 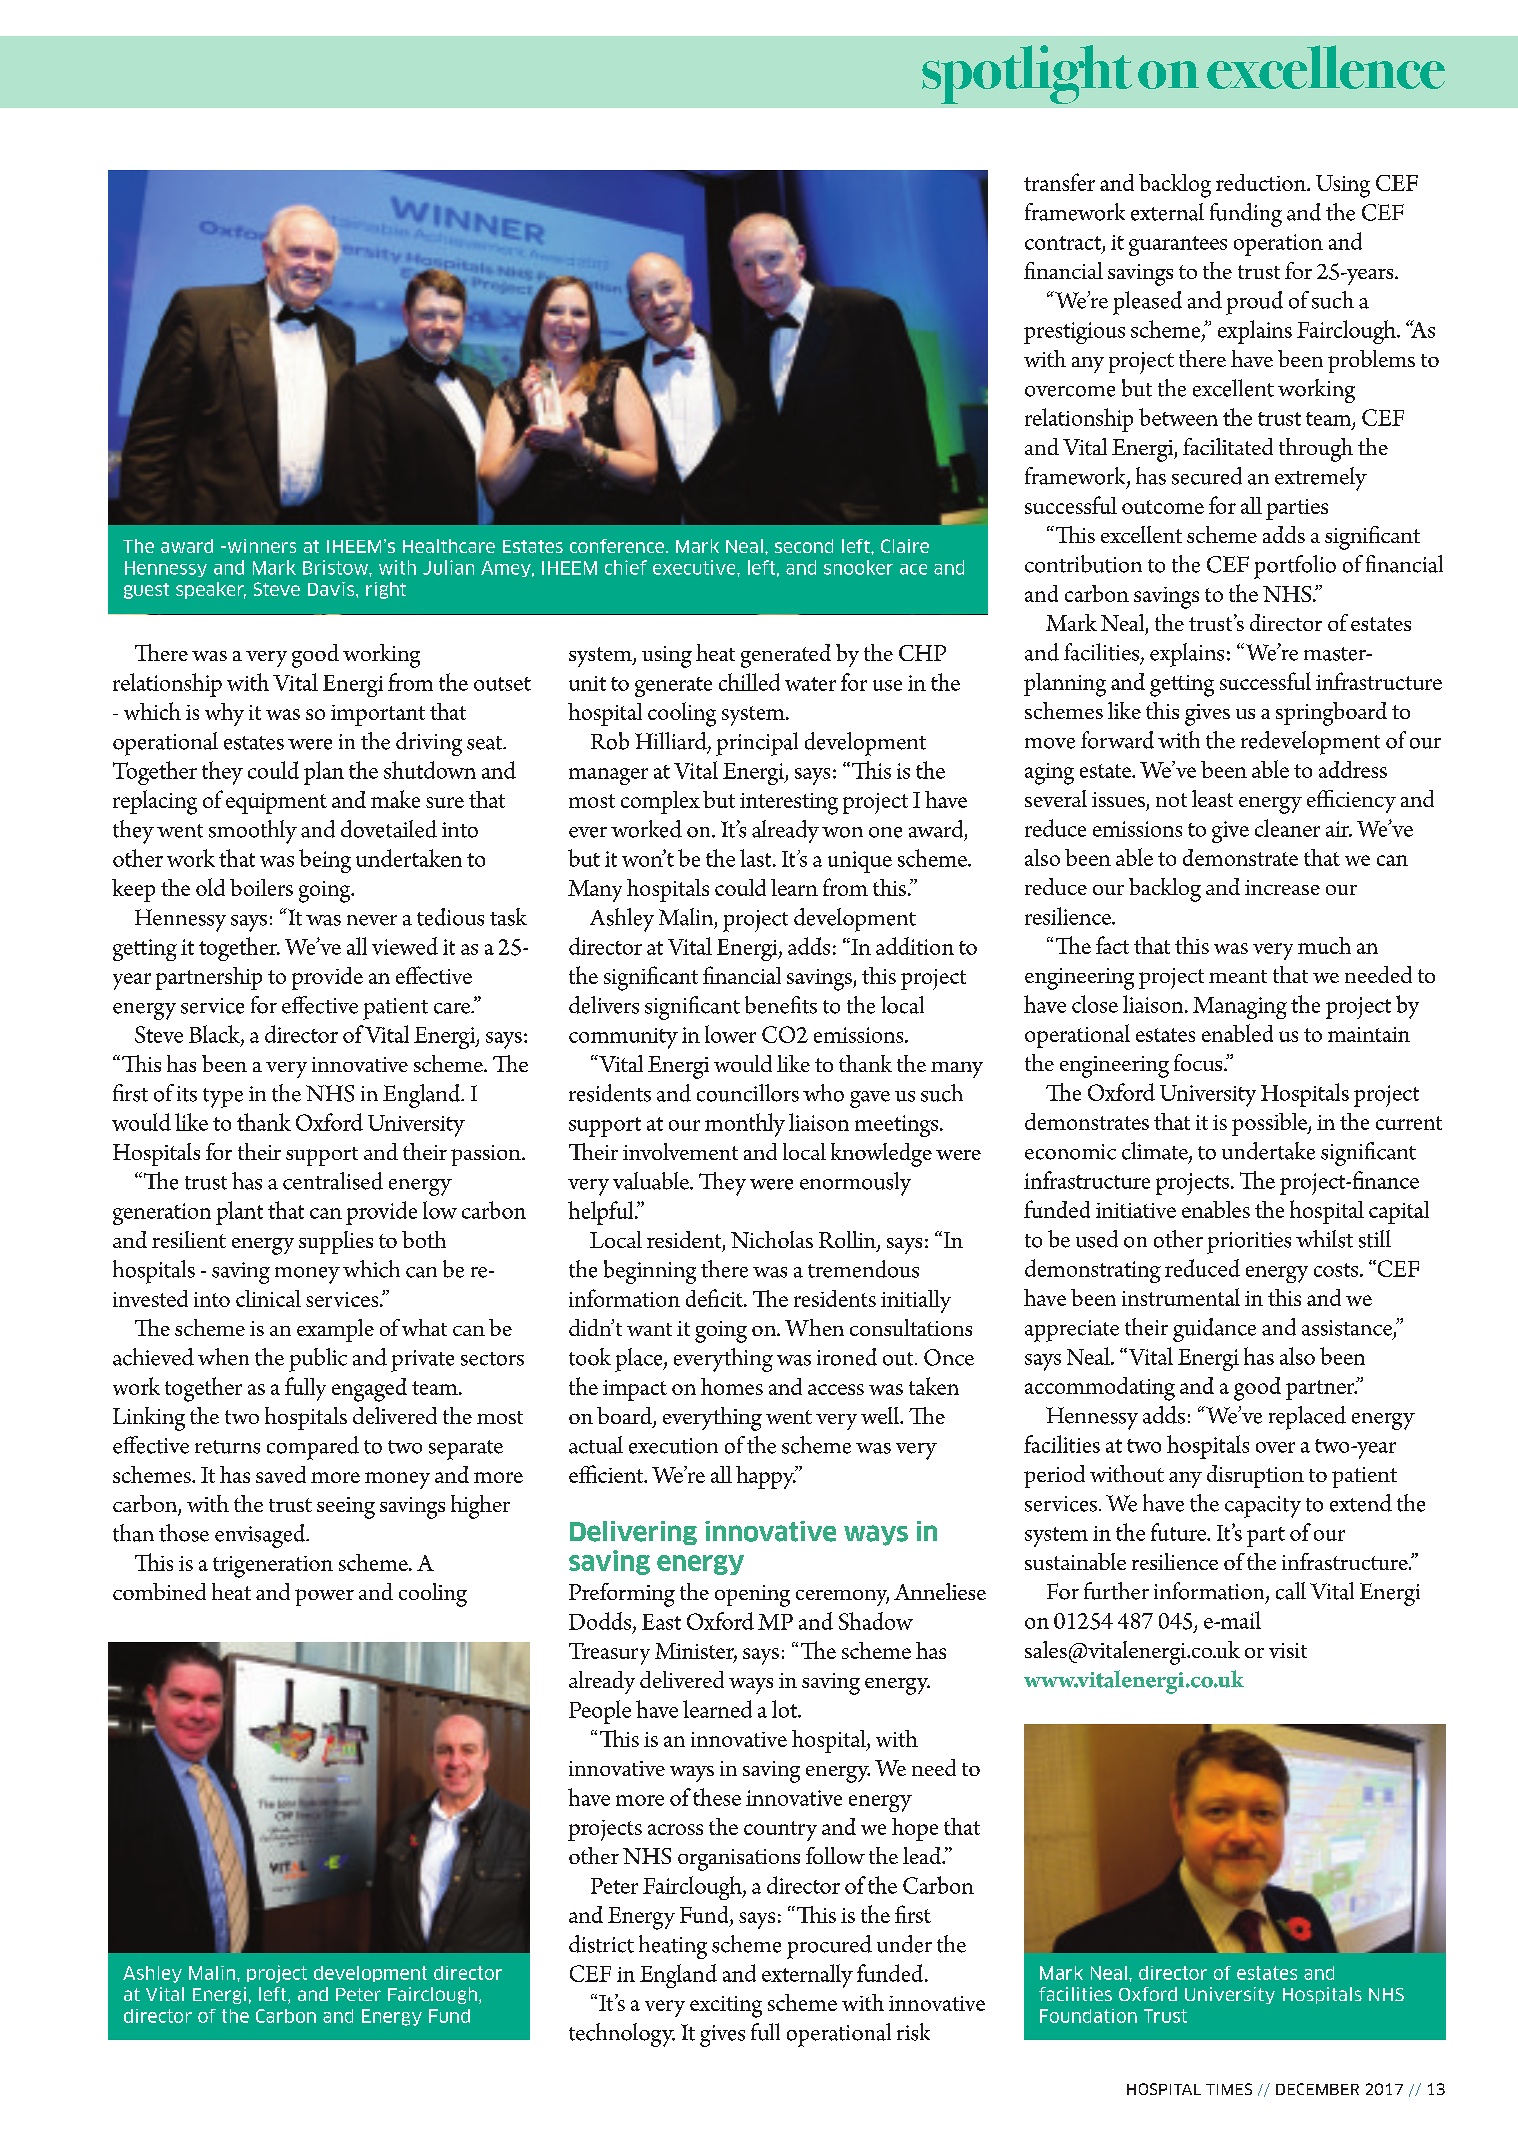 What do you see at coordinates (1063, 243) in the screenshot?
I see `contract` at bounding box center [1063, 243].
